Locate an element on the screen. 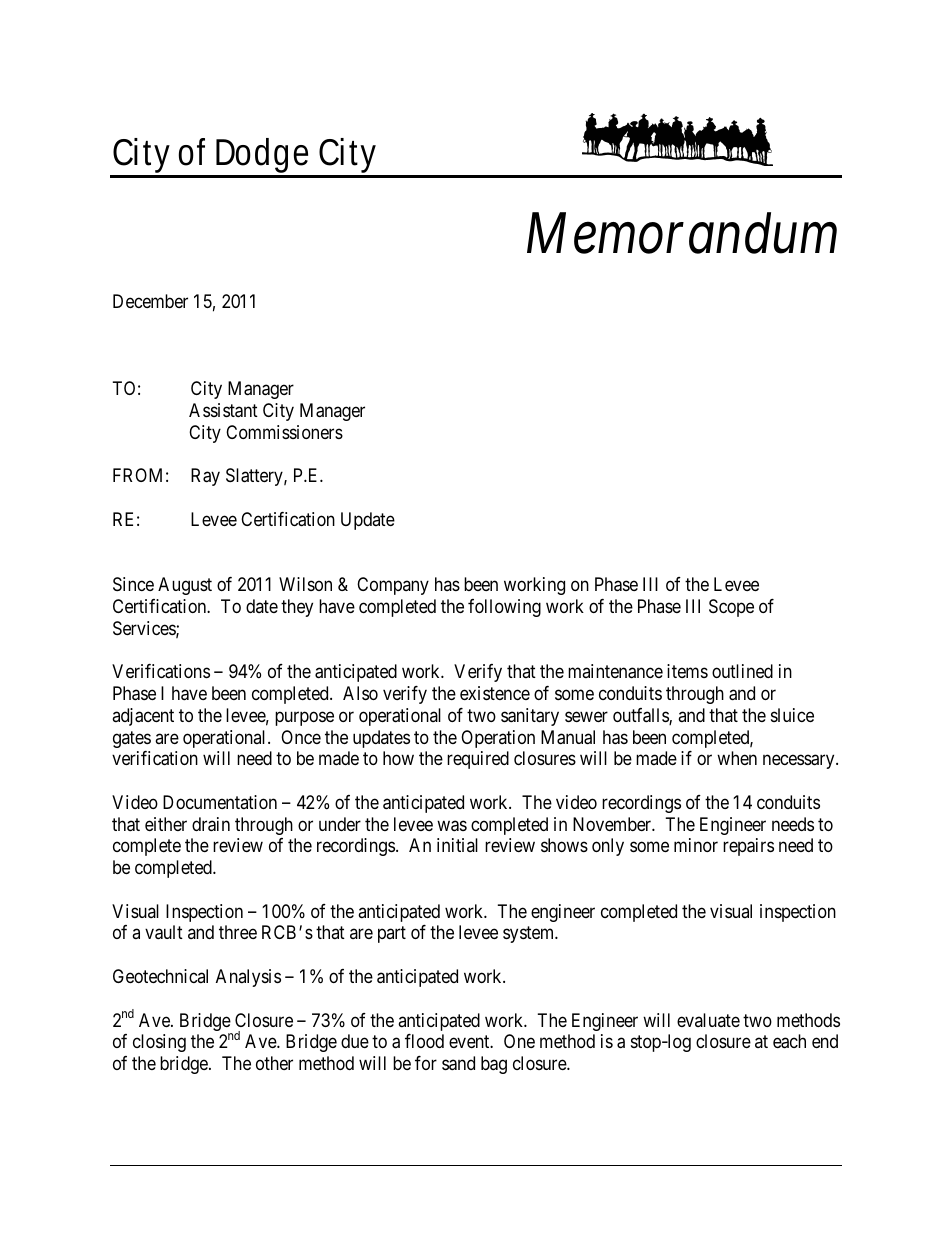 The width and height of the screenshot is (952, 1233). when is located at coordinates (737, 758).
